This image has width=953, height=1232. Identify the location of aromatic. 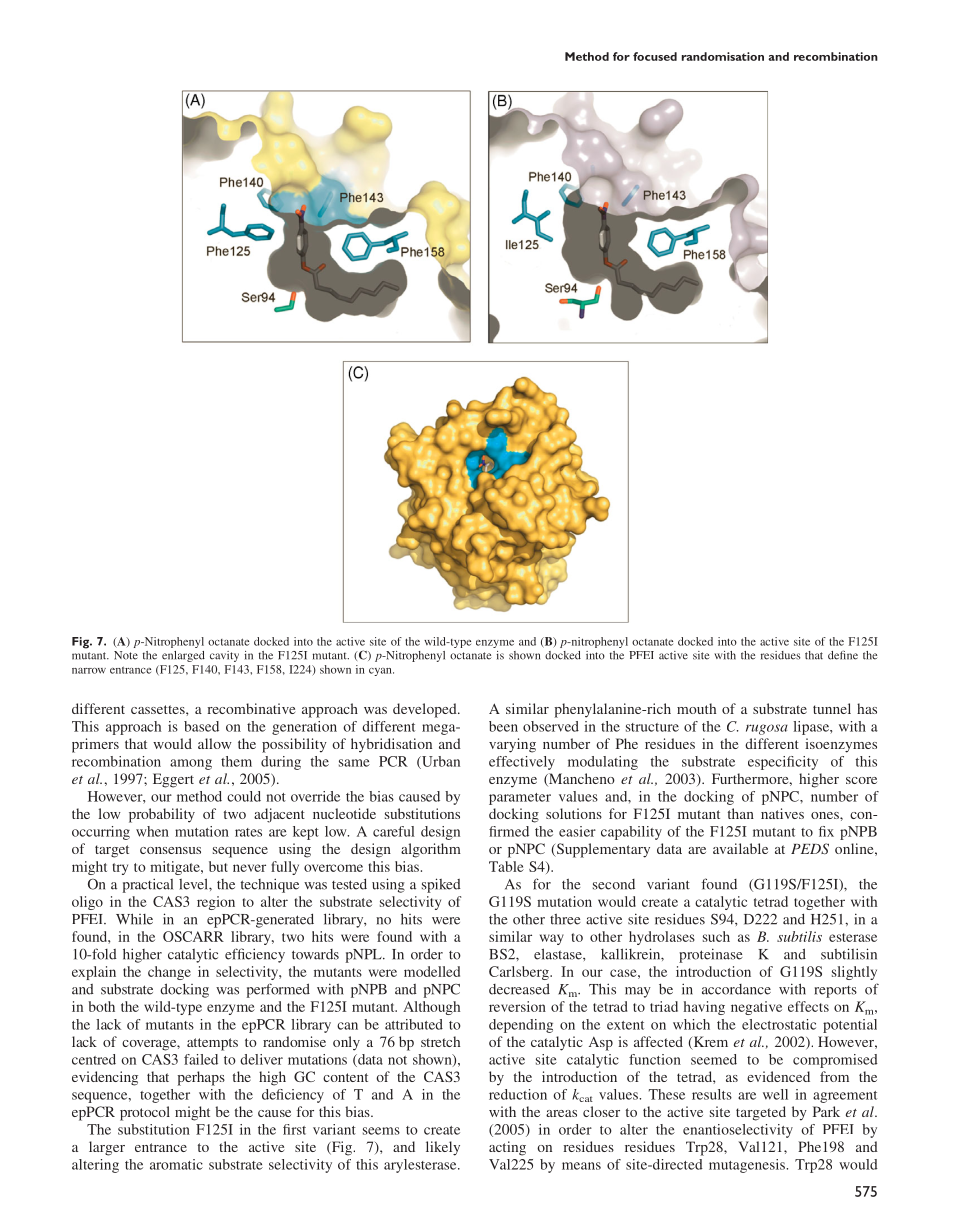
(176, 1164).
